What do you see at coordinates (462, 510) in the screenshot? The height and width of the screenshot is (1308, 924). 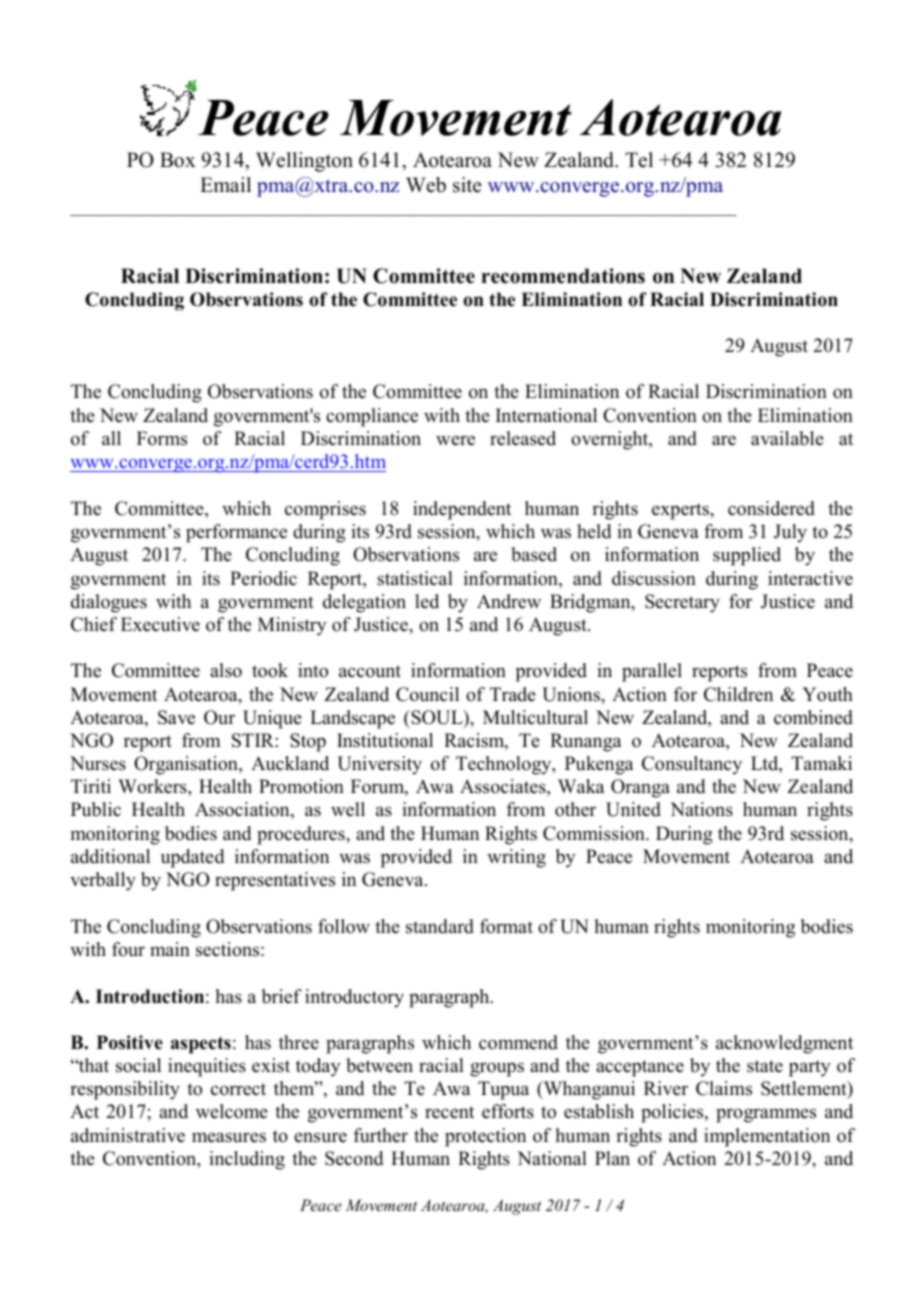 I see `independent` at bounding box center [462, 510].
